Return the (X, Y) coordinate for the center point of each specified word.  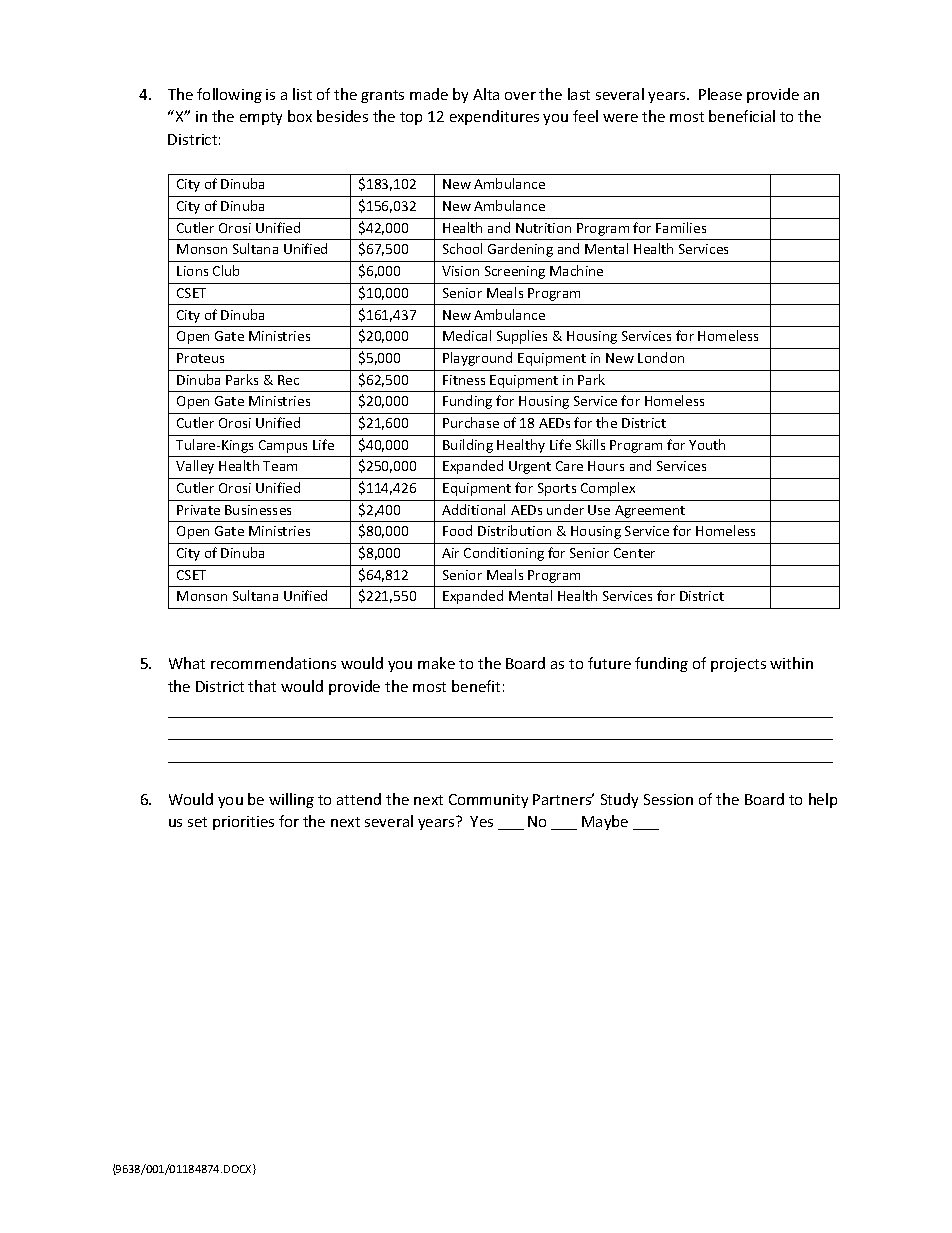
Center (634, 553)
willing (291, 800)
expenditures (494, 117)
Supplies (522, 337)
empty (261, 118)
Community (488, 801)
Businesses (258, 510)
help (823, 800)
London (661, 357)
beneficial (742, 116)
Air (450, 553)
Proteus (200, 358)
